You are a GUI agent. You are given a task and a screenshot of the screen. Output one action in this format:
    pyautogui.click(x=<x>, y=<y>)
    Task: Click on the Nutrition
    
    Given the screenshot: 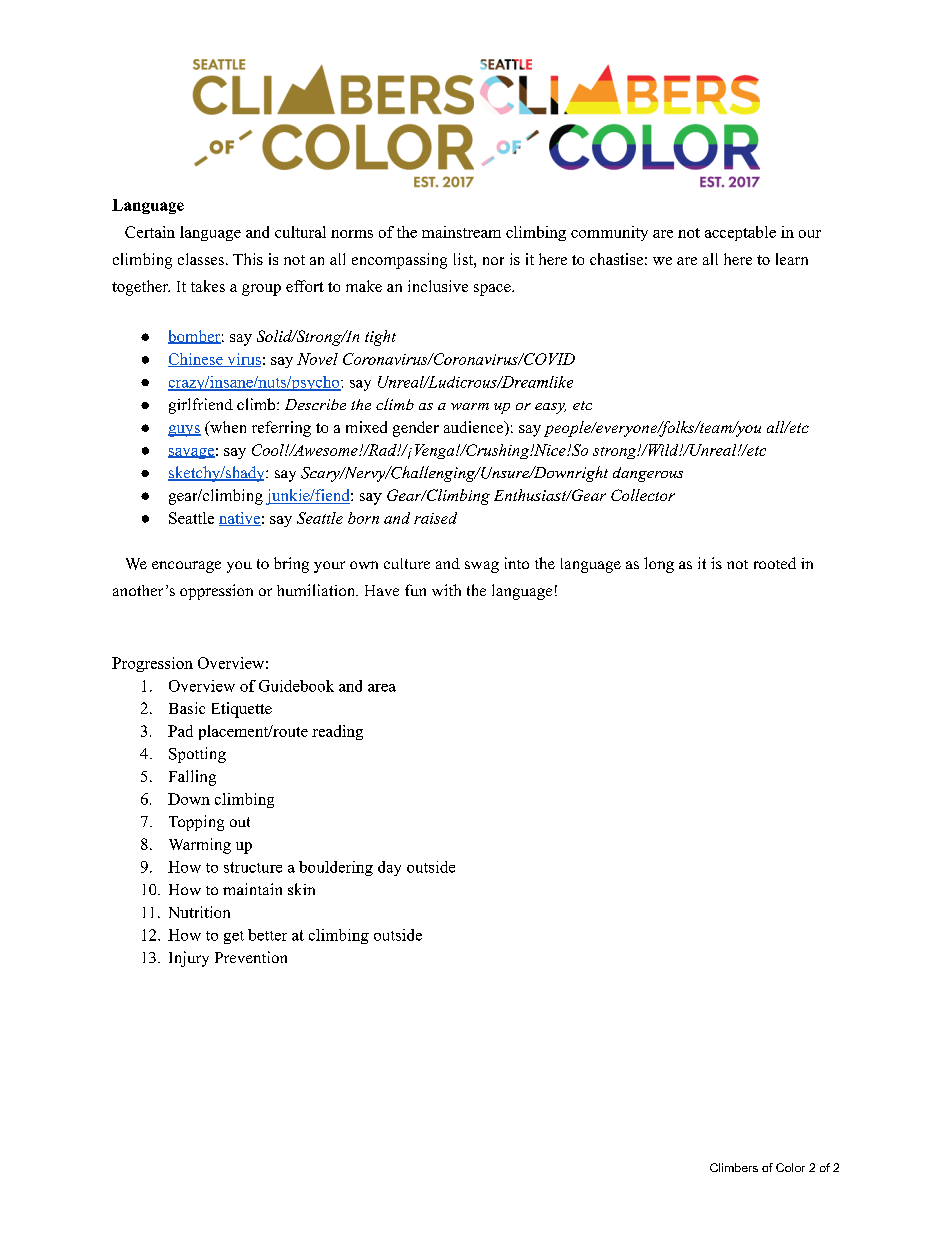 What is the action you would take?
    pyautogui.click(x=199, y=912)
